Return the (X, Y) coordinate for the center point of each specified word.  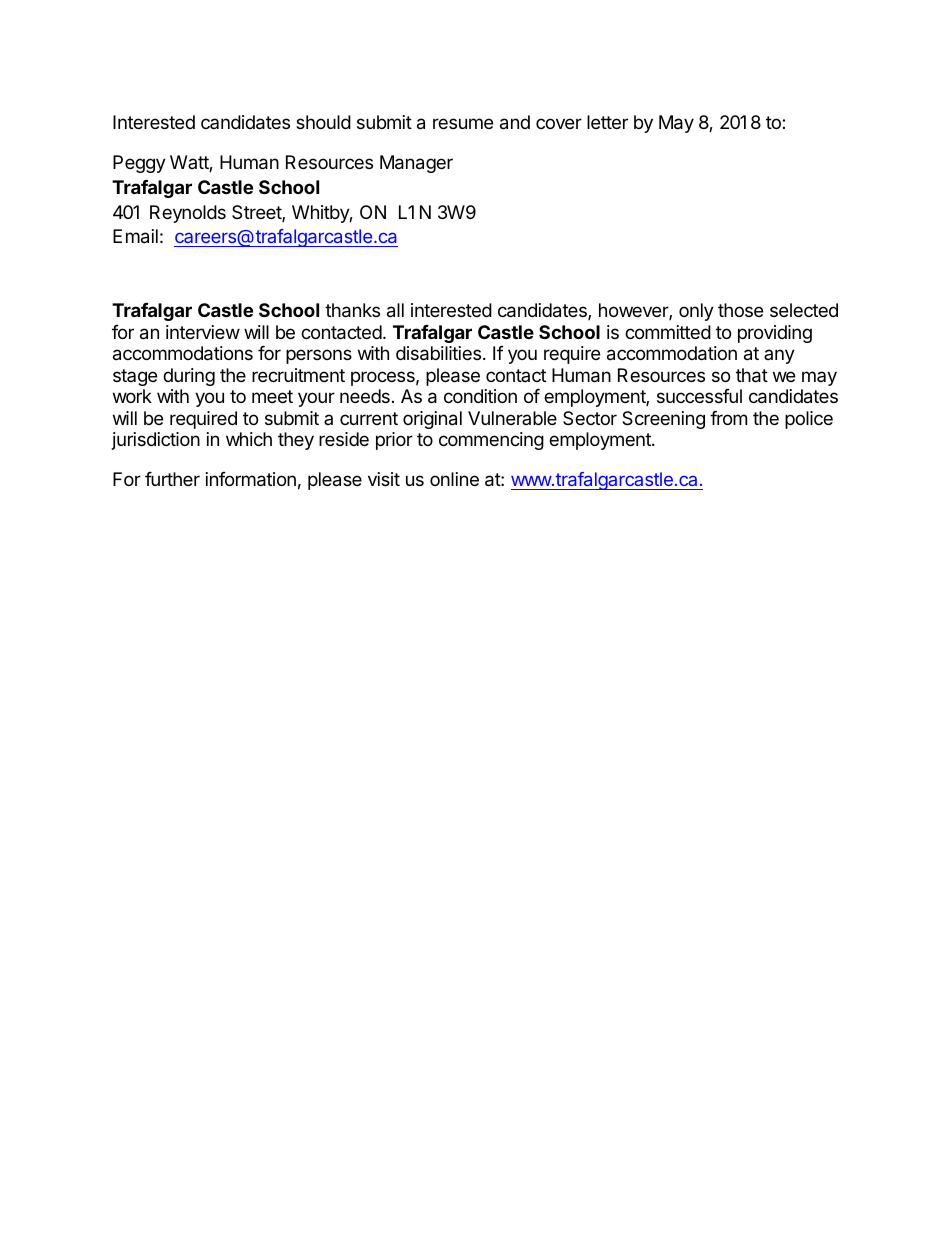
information (251, 479)
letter (607, 122)
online (454, 479)
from (728, 418)
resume (463, 123)
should (323, 122)
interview (203, 332)
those (740, 310)
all (395, 310)
